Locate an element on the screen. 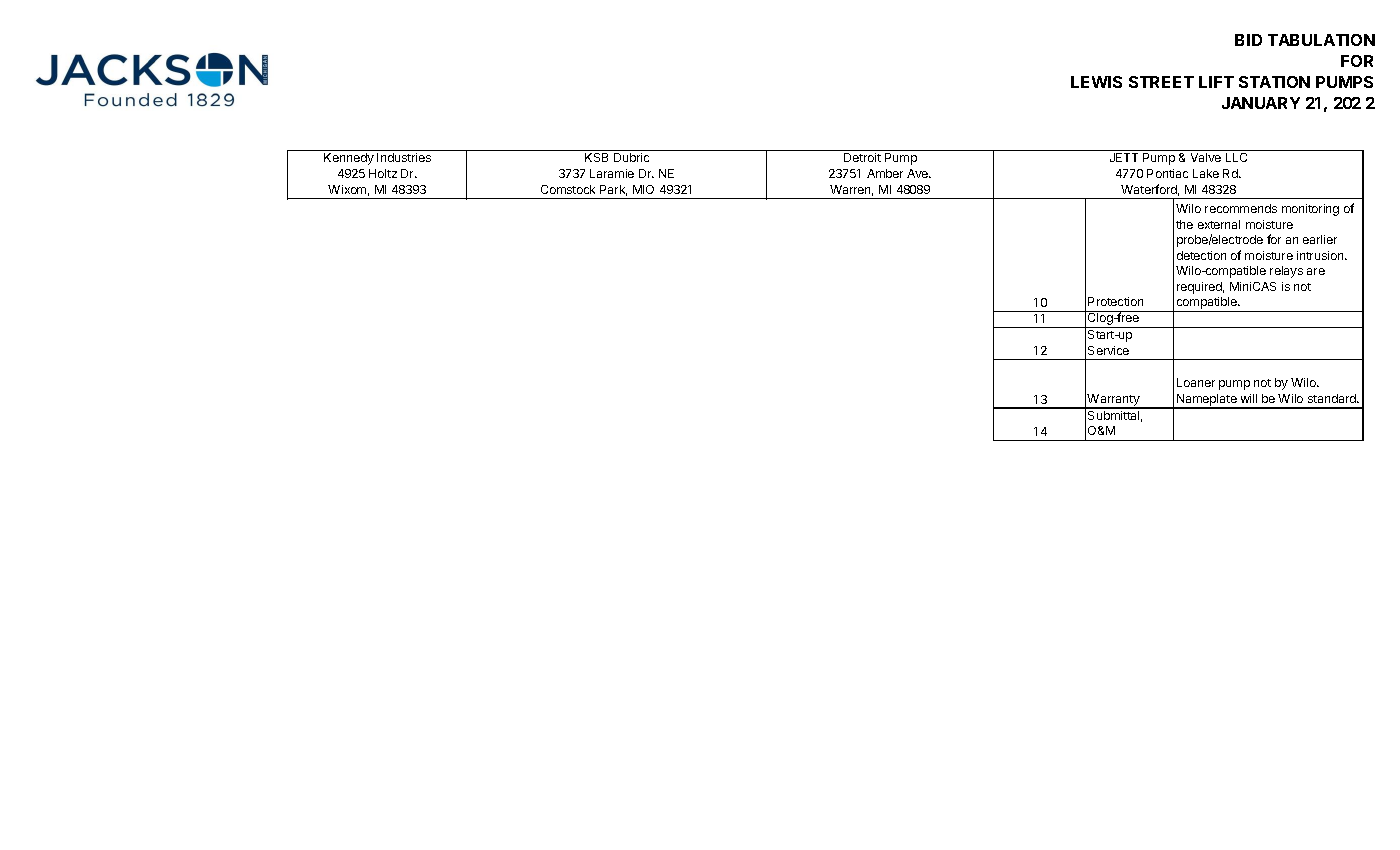  Loaner is located at coordinates (1196, 382).
